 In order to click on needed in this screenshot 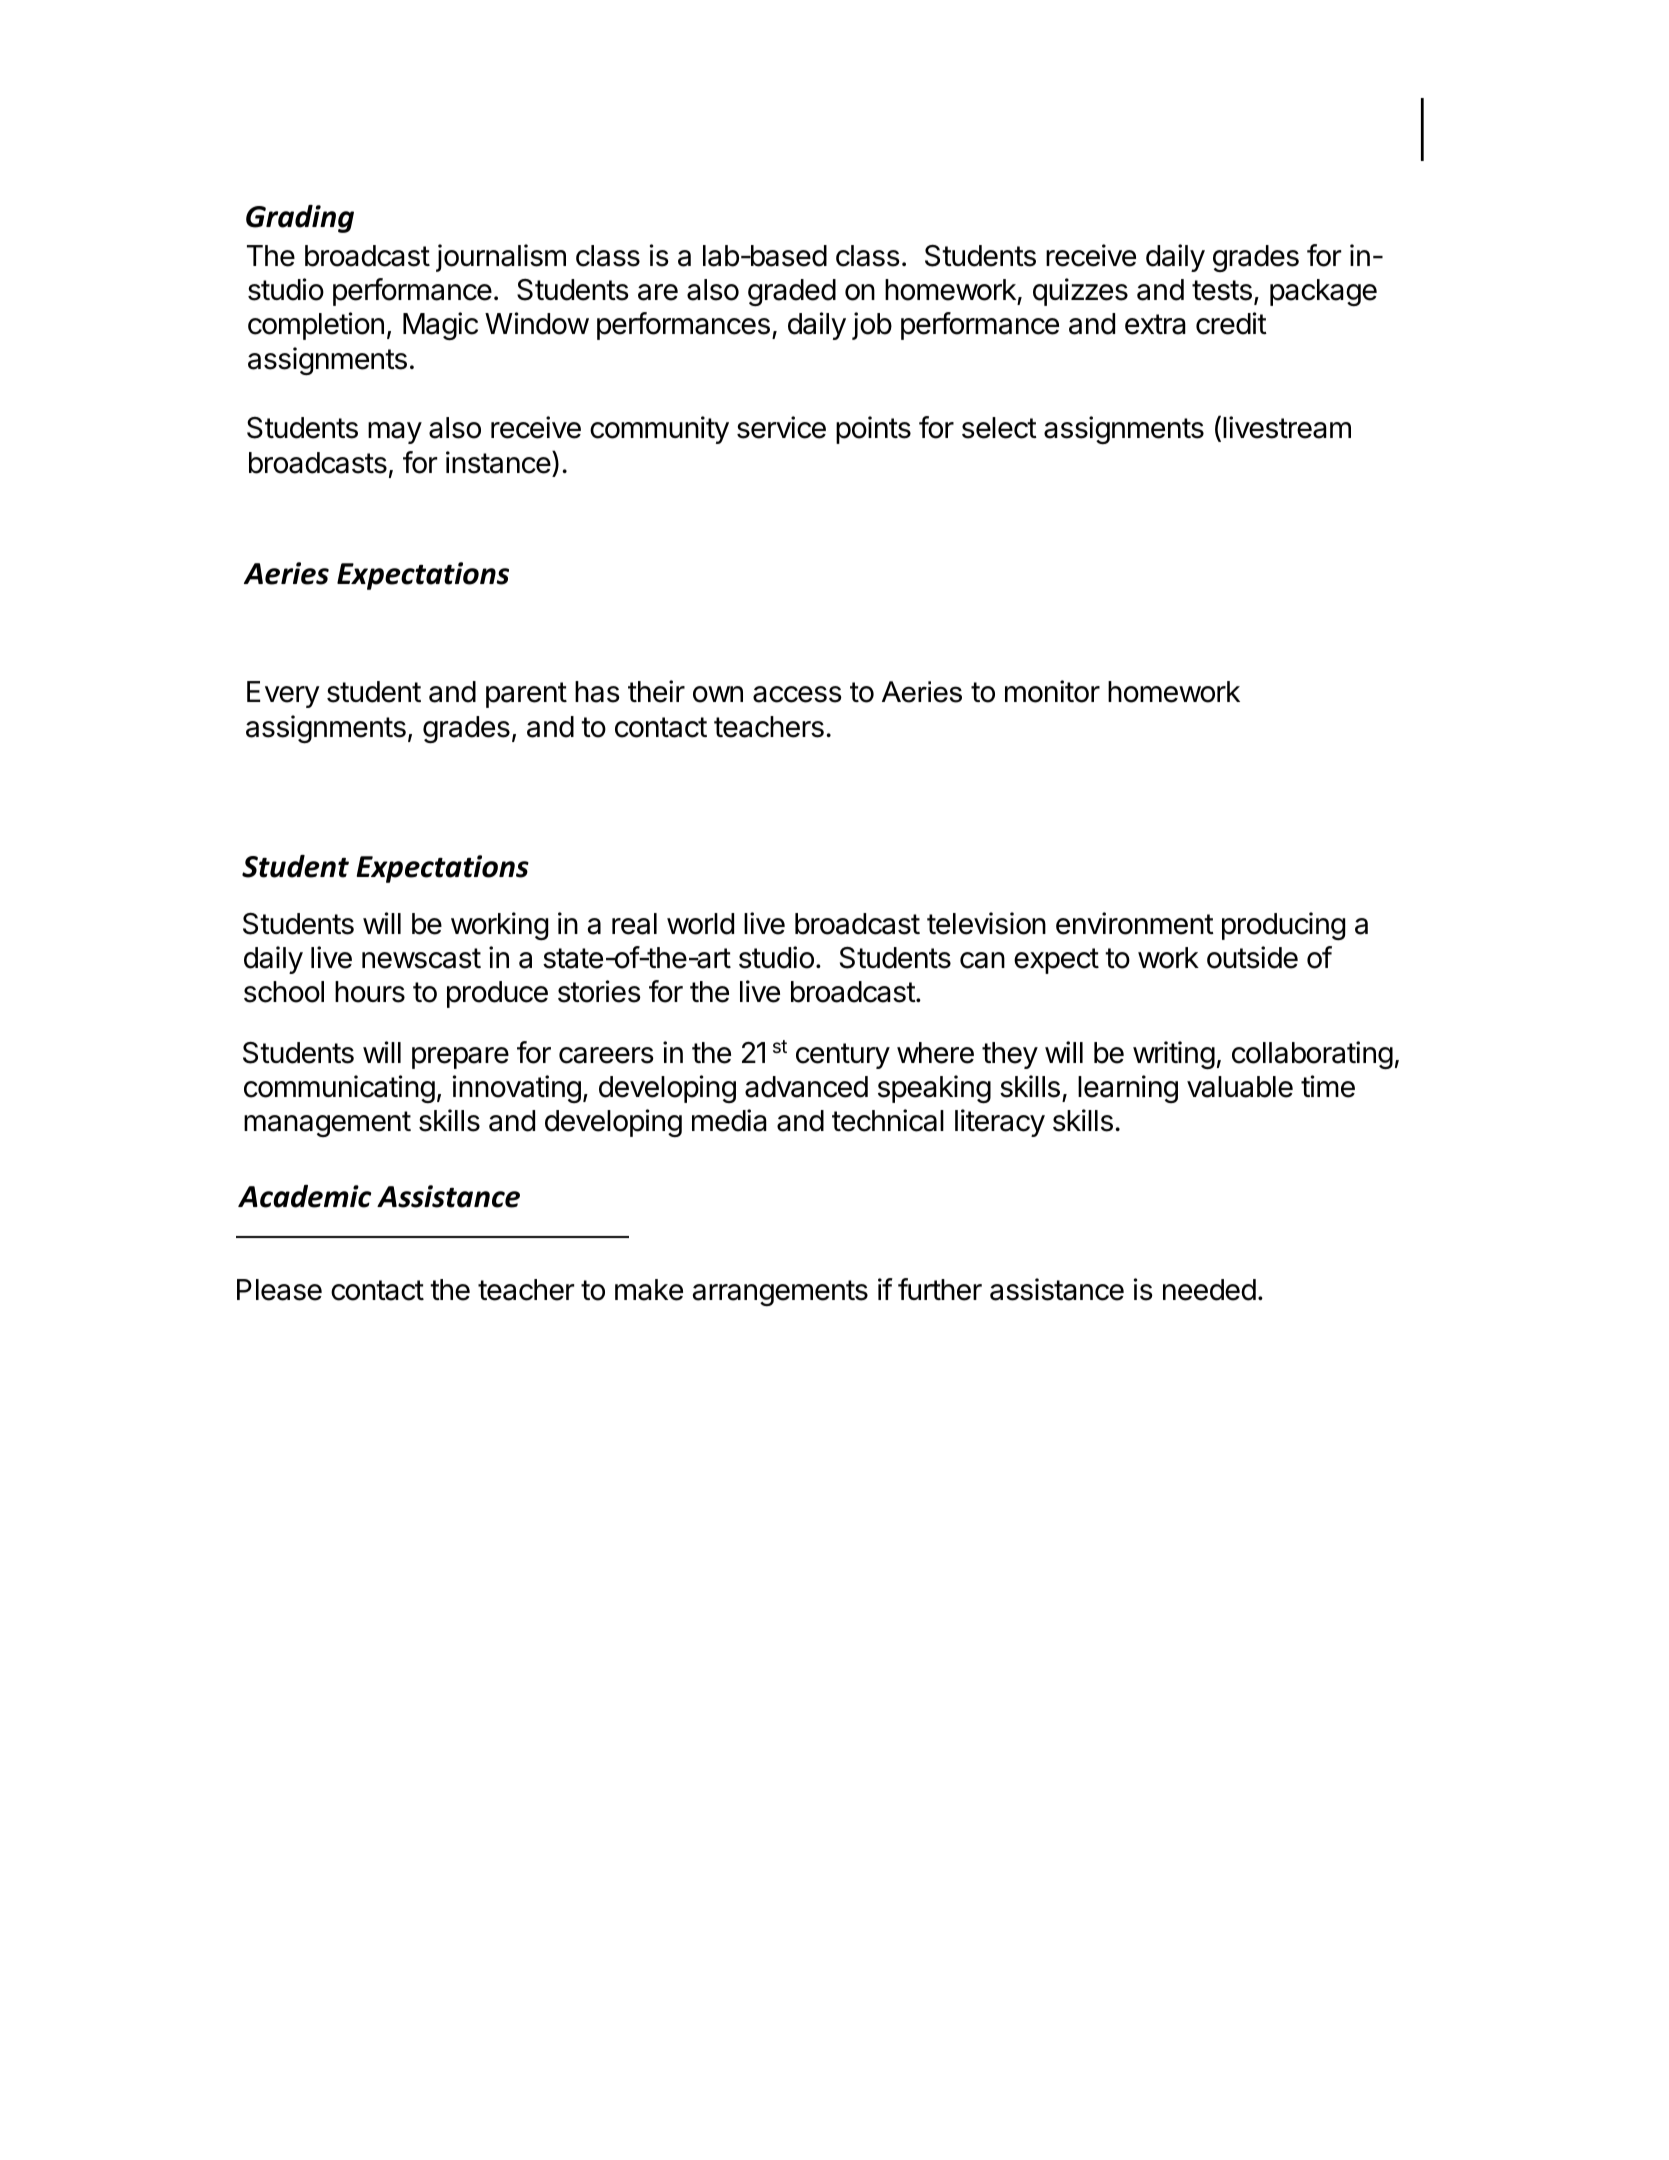, I will do `click(1209, 1290)`.
